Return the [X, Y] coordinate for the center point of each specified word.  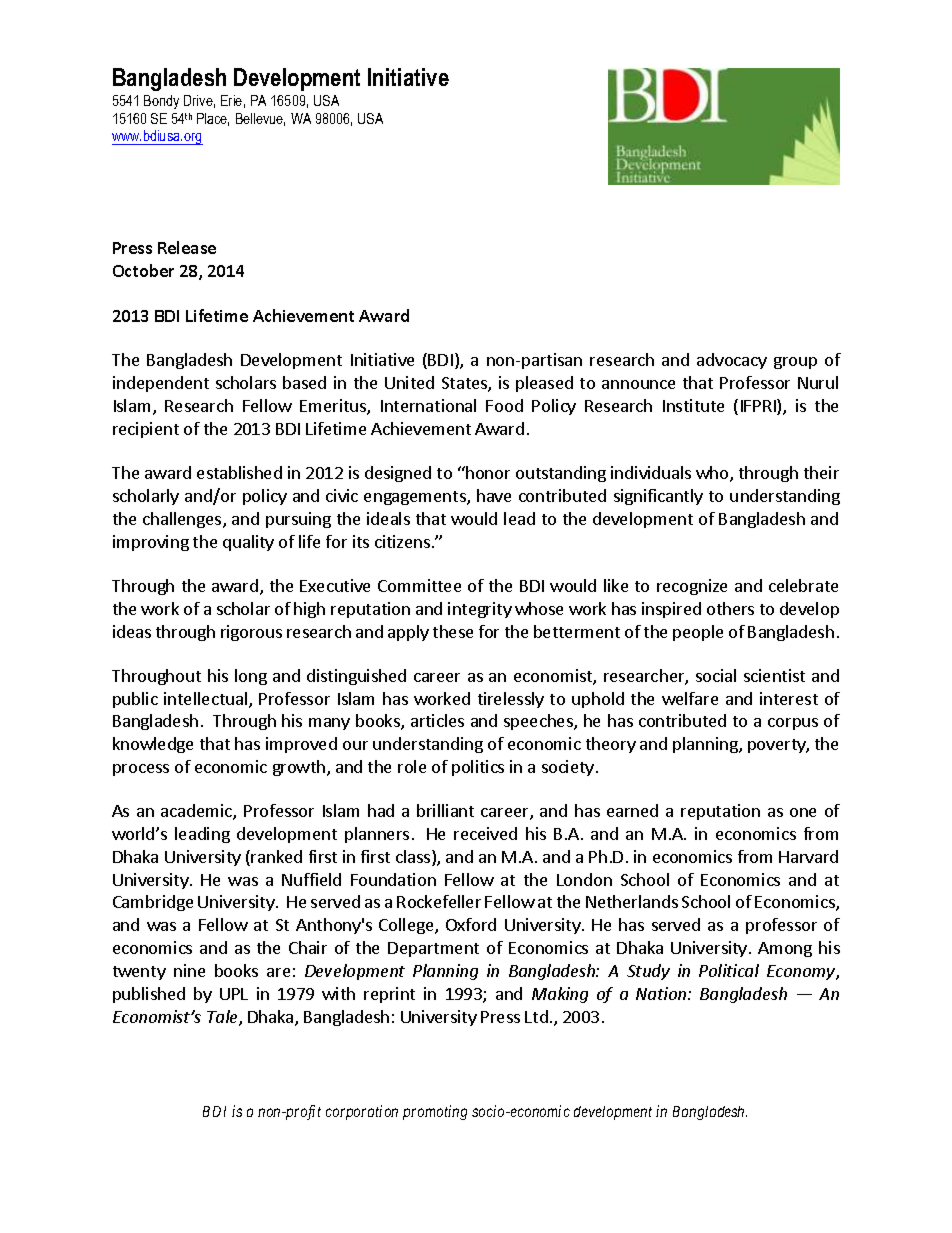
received [485, 833]
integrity [480, 610]
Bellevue [260, 119]
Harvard [808, 856]
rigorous [251, 633]
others [730, 608]
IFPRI [759, 407]
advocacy [732, 361]
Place [213, 119]
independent [161, 384]
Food [504, 405]
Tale [223, 1018]
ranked [276, 856]
